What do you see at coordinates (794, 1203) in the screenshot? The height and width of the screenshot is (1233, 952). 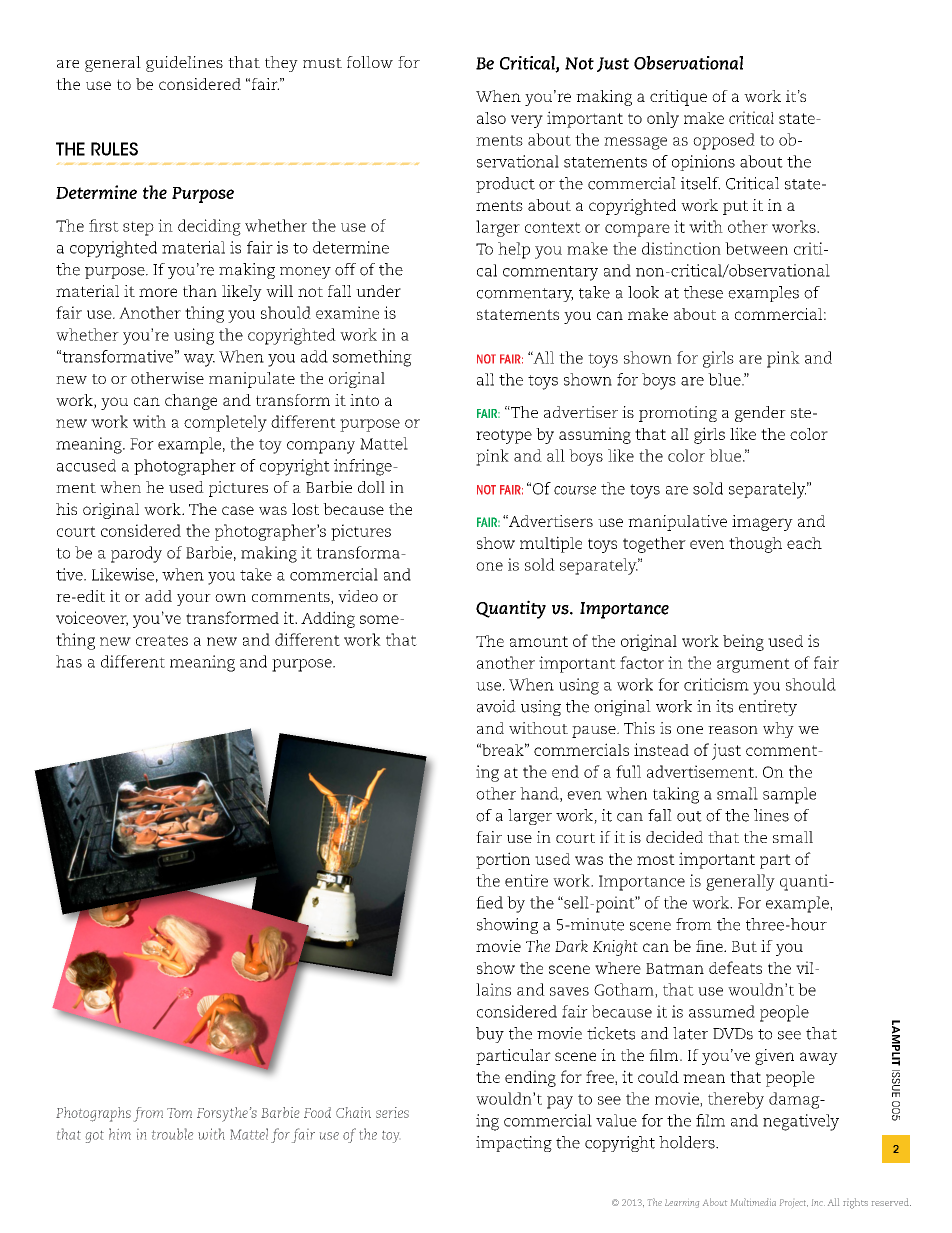 I see `Project` at bounding box center [794, 1203].
